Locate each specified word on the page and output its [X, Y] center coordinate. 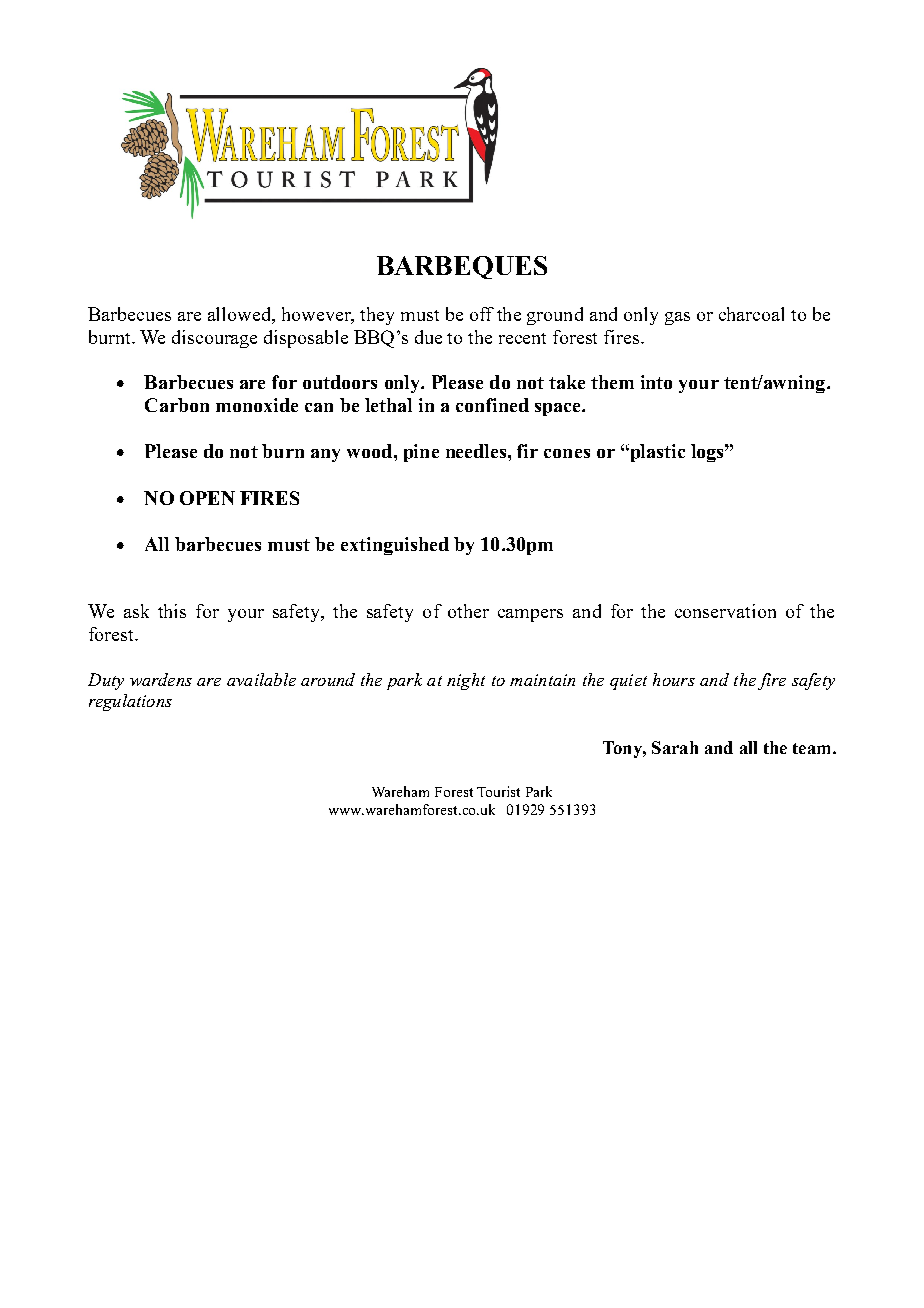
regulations [130, 702]
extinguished [395, 546]
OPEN [207, 498]
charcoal [751, 314]
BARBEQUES [462, 267]
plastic [656, 453]
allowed [240, 315]
